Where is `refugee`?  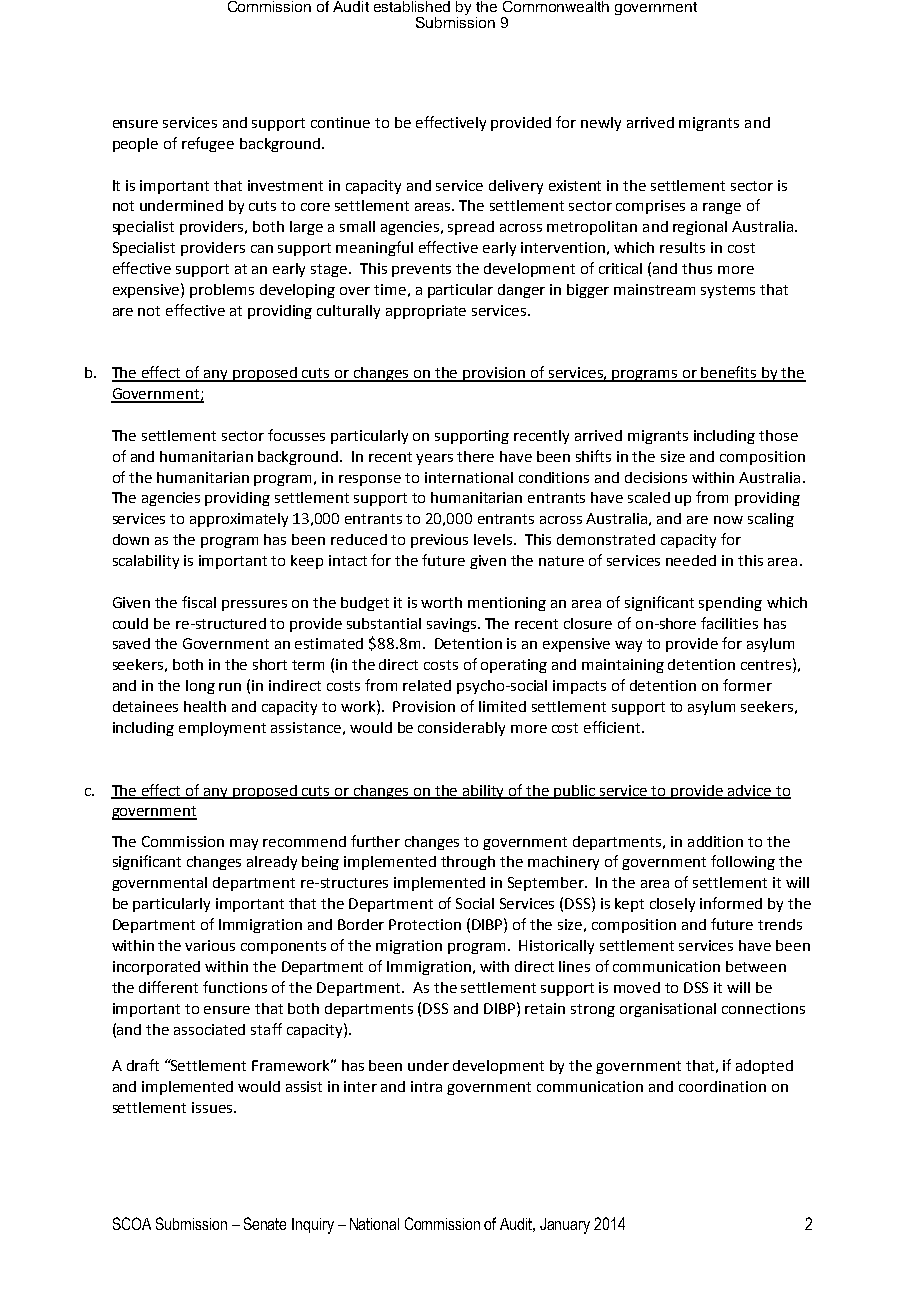 refugee is located at coordinates (208, 144).
